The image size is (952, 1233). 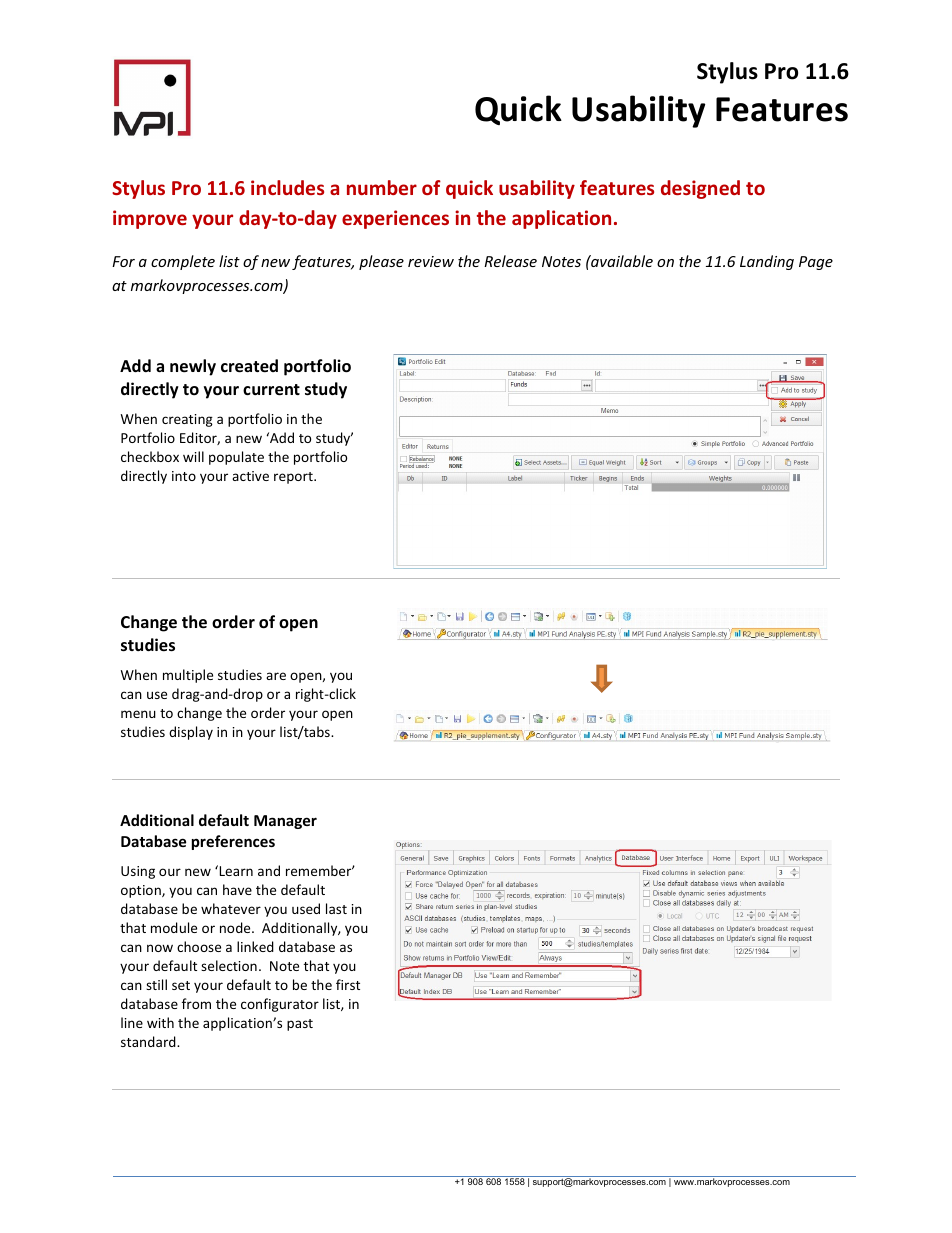 I want to click on are, so click(x=276, y=676).
